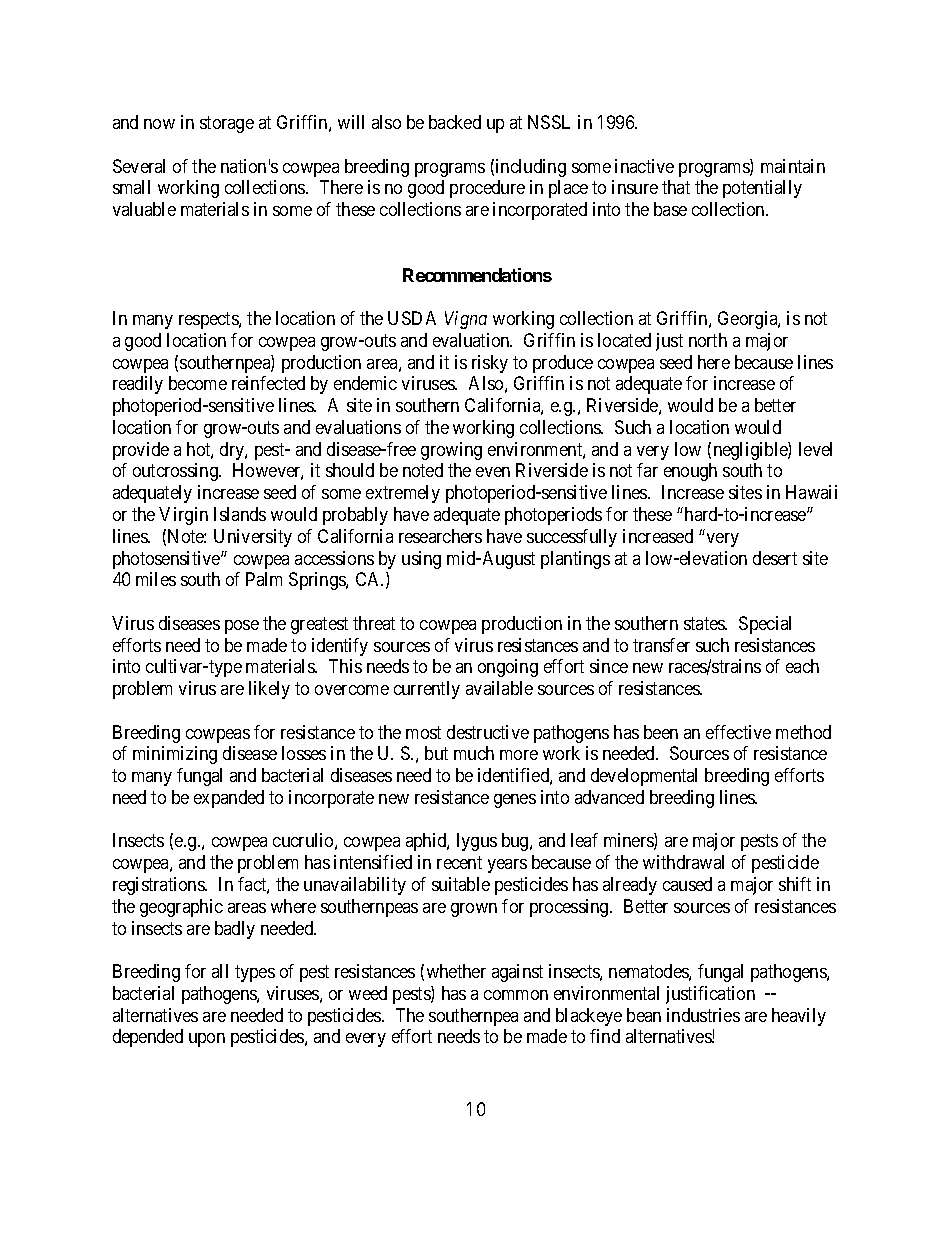  I want to click on north, so click(708, 340).
